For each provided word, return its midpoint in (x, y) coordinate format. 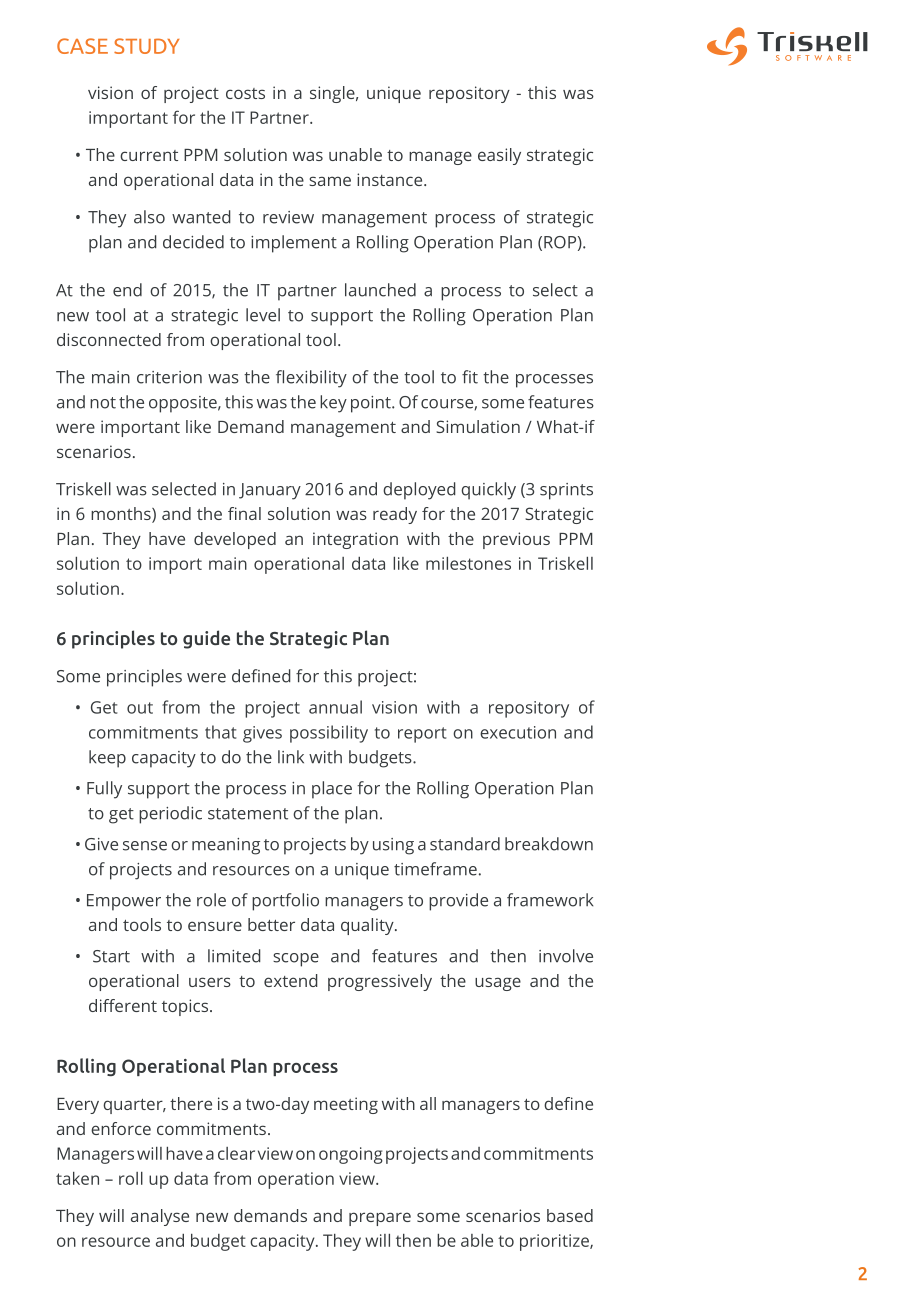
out (140, 708)
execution (518, 732)
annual (335, 707)
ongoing (351, 1155)
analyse (160, 1217)
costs (245, 93)
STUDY (146, 46)
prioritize (555, 1242)
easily (499, 156)
